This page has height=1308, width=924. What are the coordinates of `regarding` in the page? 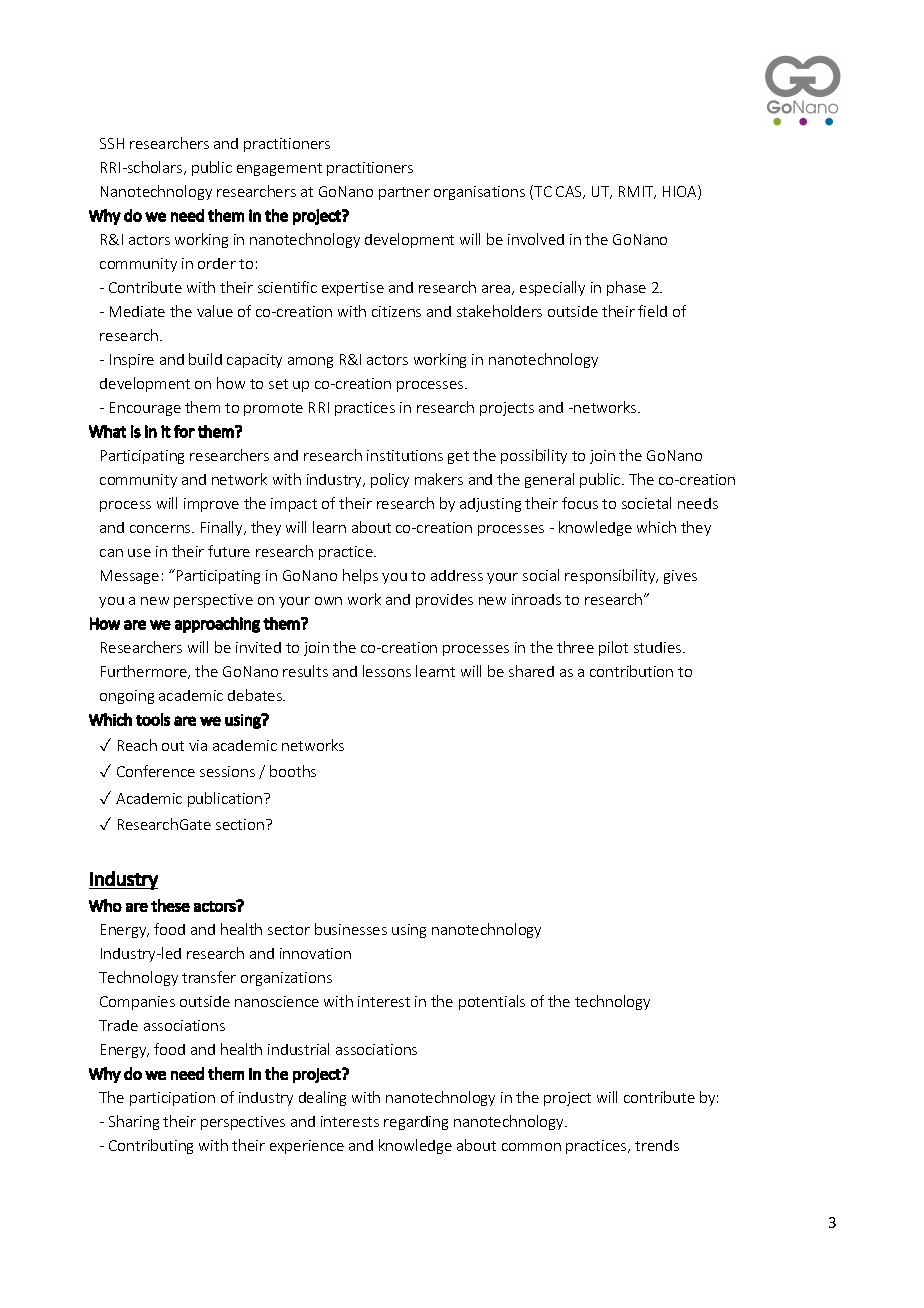 It's located at (416, 1123).
